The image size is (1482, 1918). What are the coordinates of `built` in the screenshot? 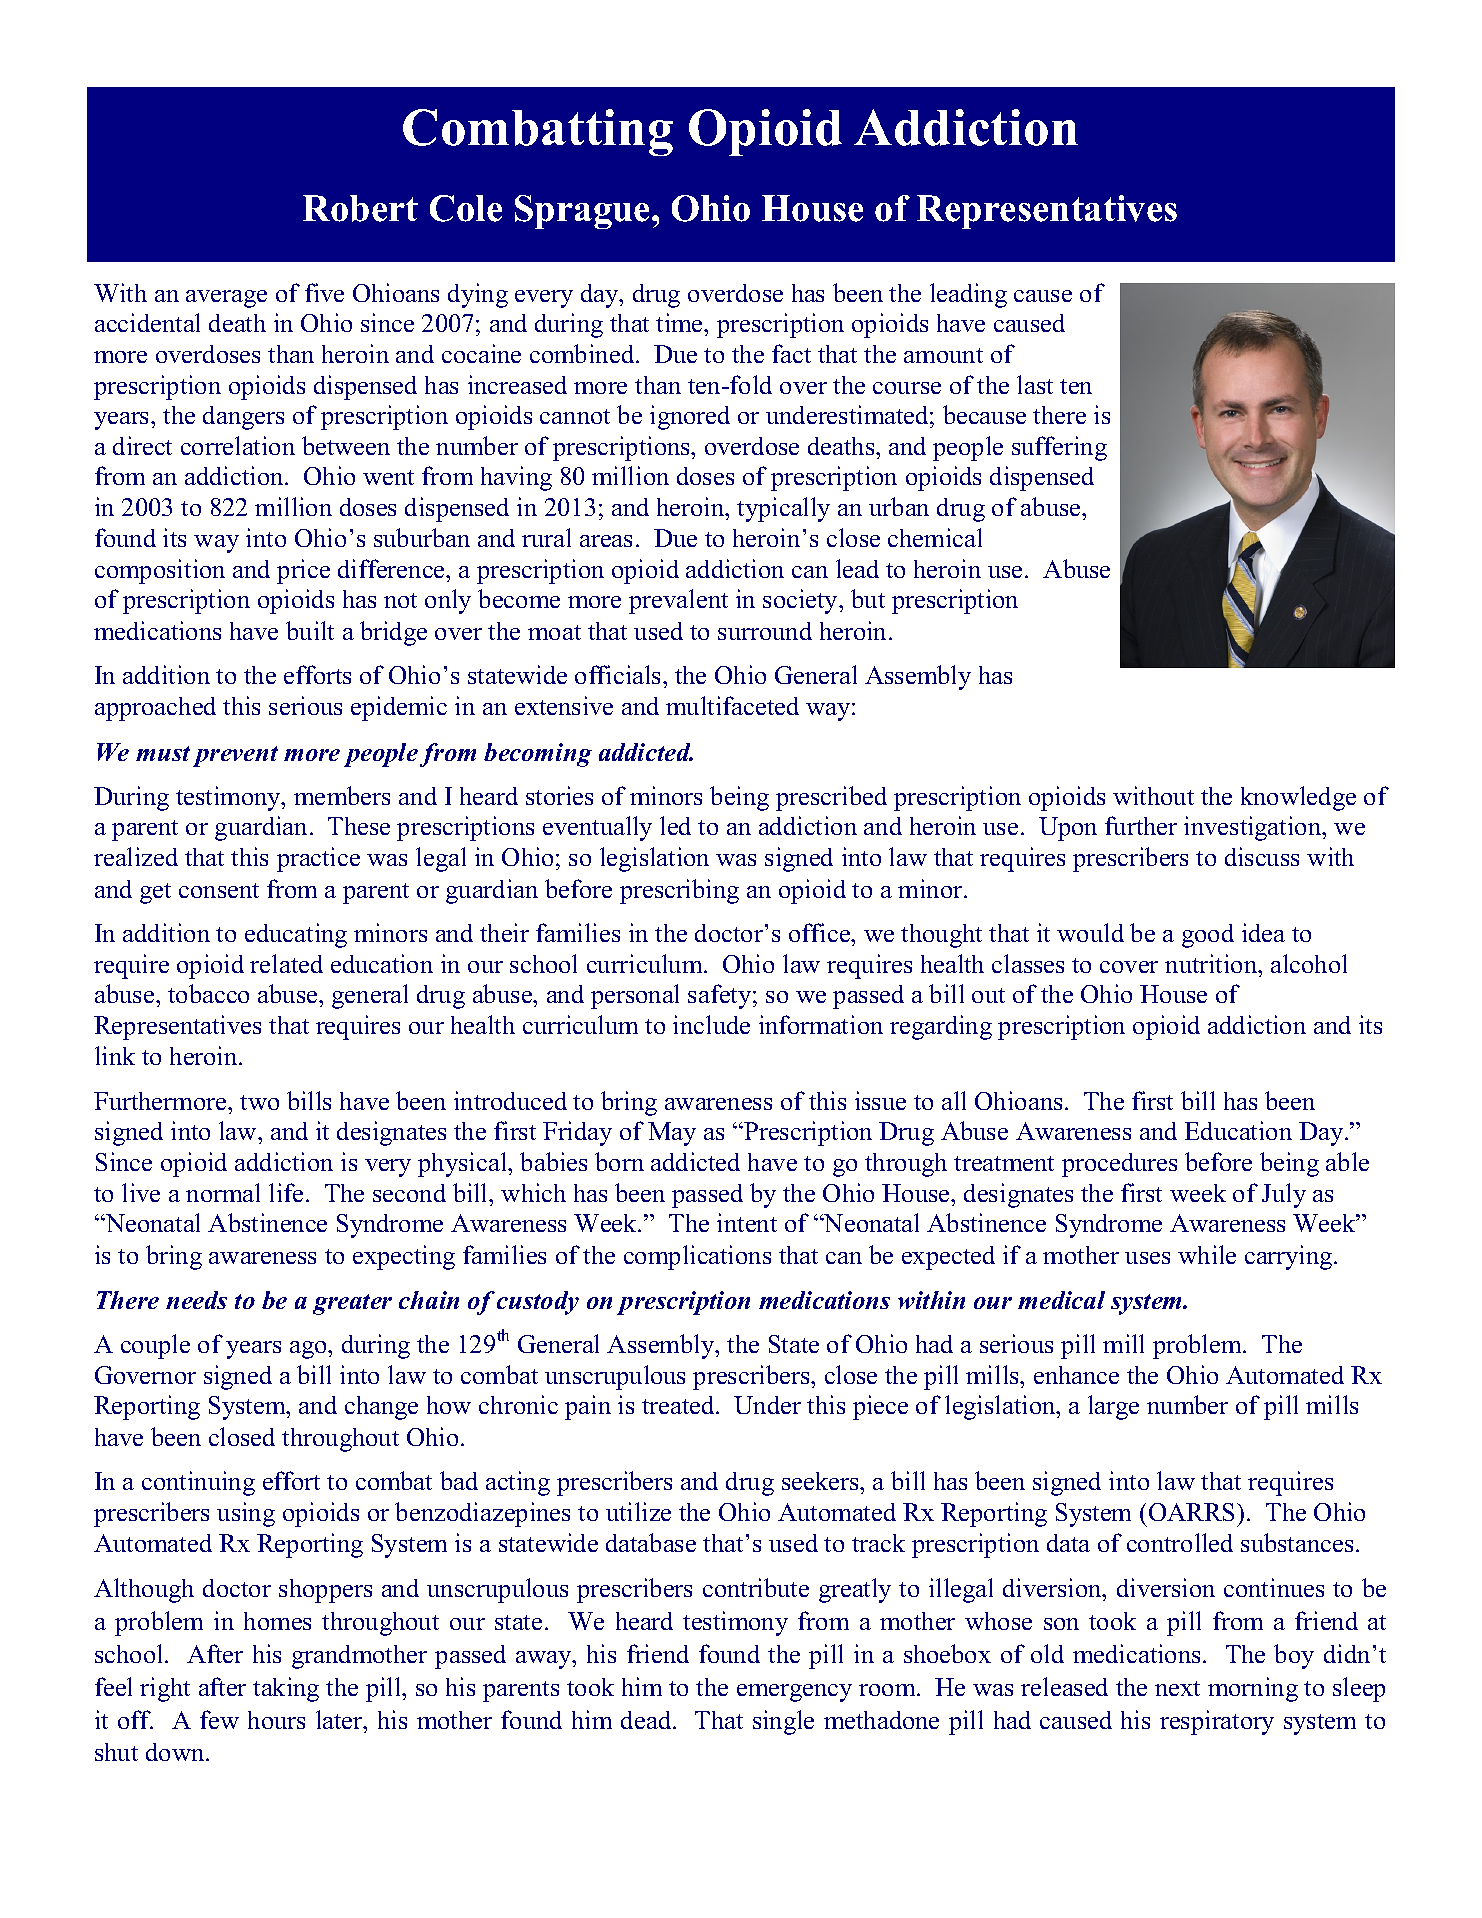 It's located at (310, 630).
